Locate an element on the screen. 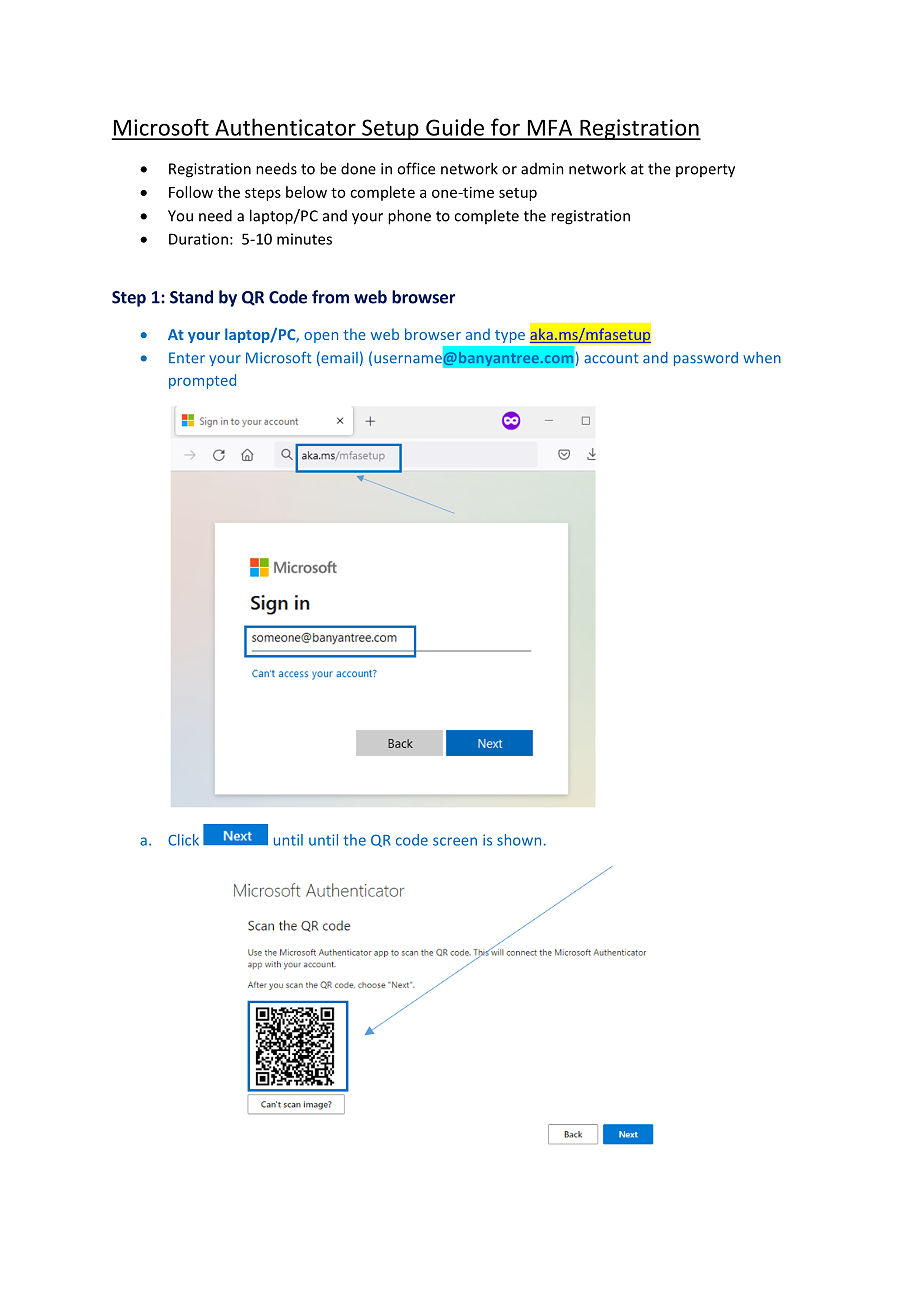 The width and height of the screenshot is (924, 1308). account is located at coordinates (611, 358).
